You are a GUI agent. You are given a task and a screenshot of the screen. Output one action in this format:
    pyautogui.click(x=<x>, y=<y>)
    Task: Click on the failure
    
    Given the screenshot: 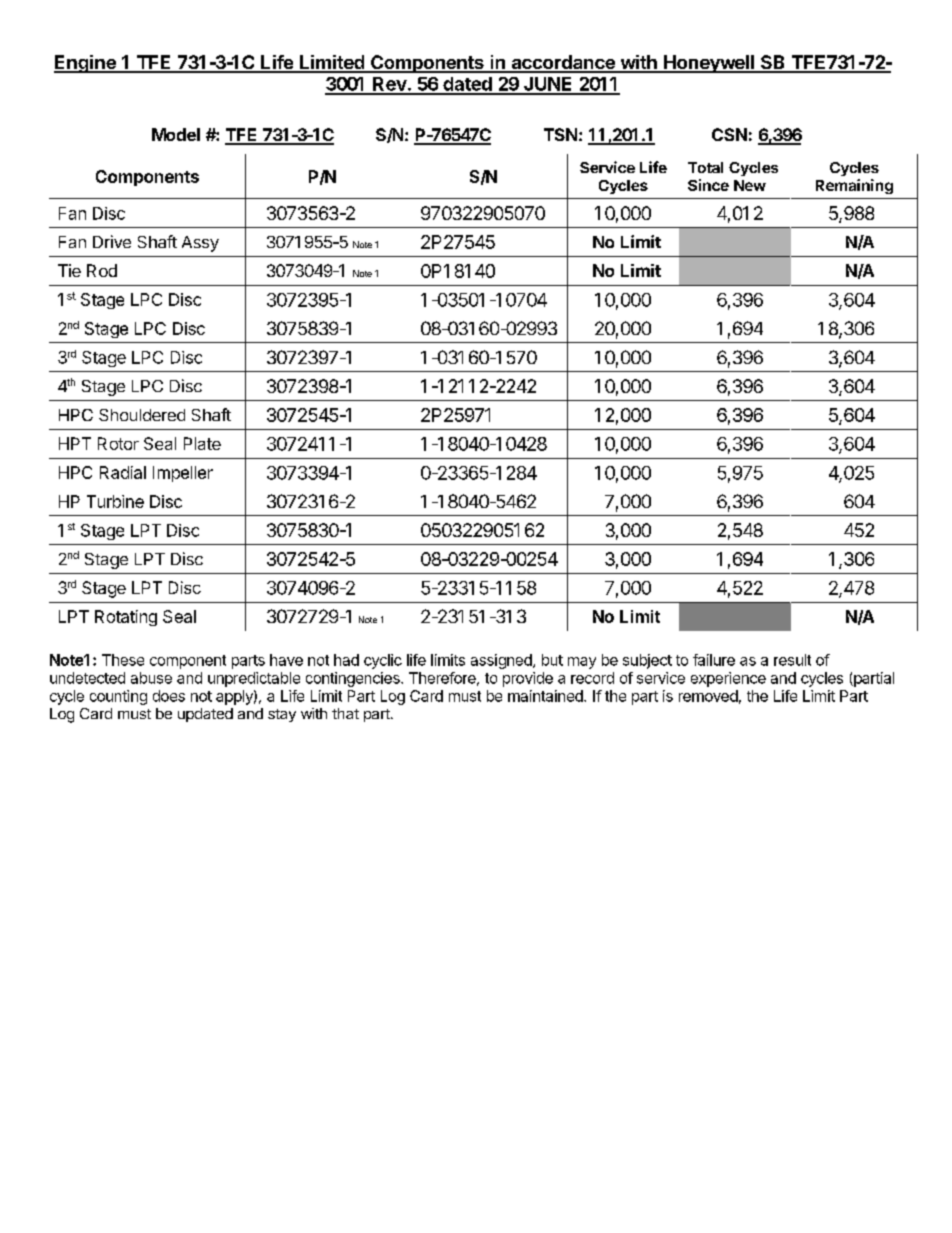 What is the action you would take?
    pyautogui.click(x=714, y=660)
